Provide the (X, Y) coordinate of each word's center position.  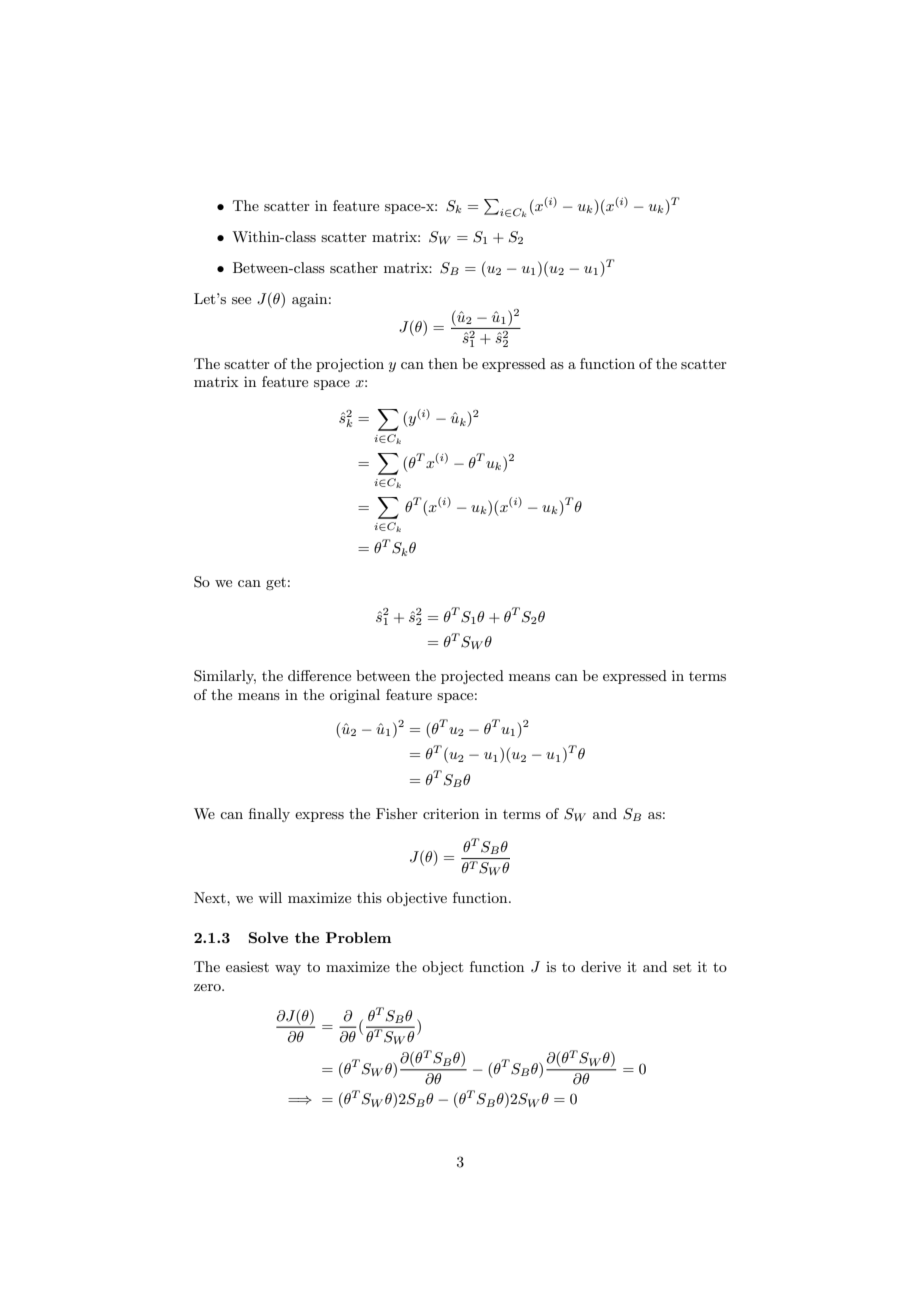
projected (472, 677)
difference (319, 675)
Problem (358, 937)
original (355, 696)
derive (601, 966)
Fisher (397, 813)
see (241, 300)
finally (269, 815)
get (276, 584)
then (443, 363)
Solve (268, 937)
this (369, 897)
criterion (451, 813)
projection (350, 365)
